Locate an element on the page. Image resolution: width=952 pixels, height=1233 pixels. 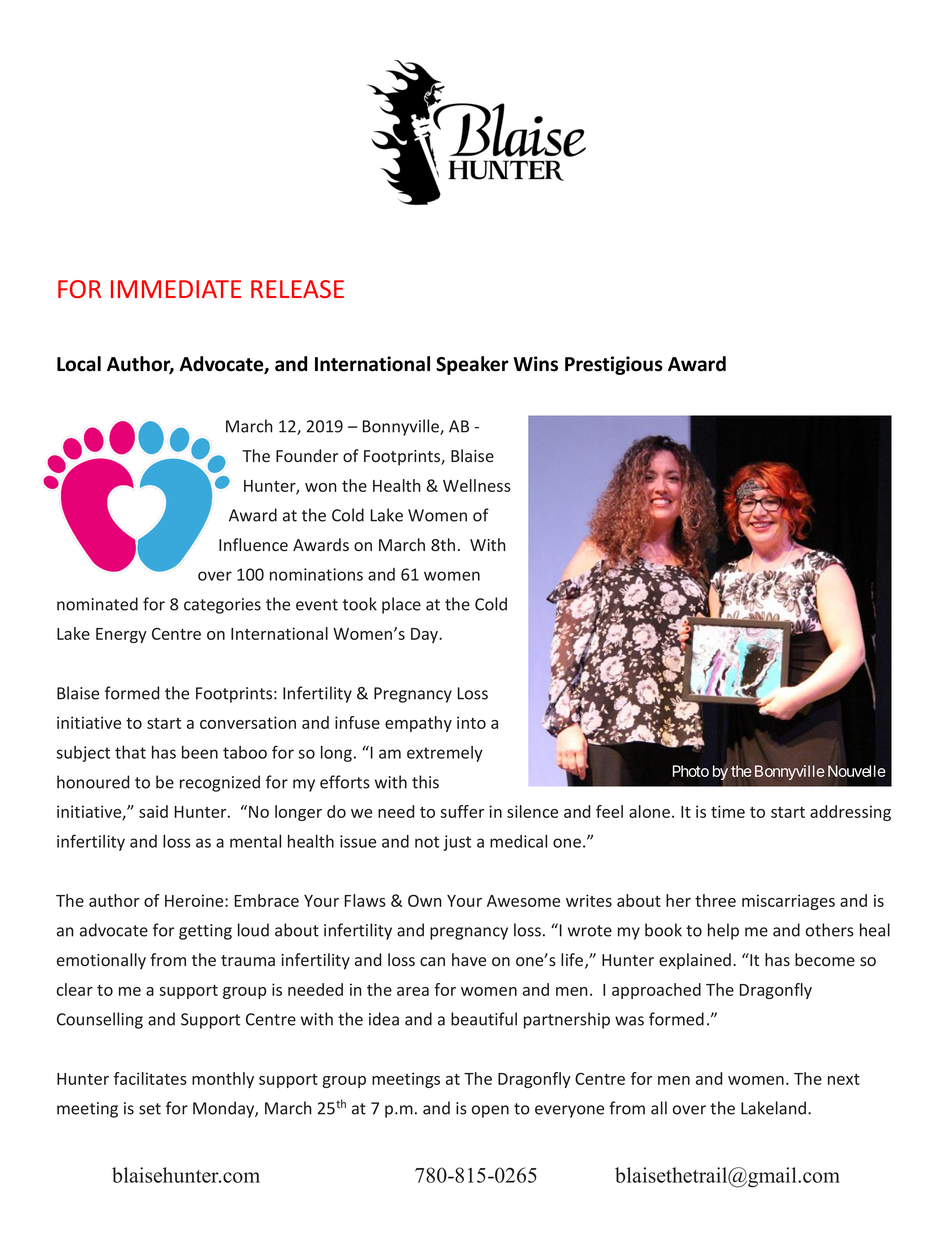
IMMEDIATE is located at coordinates (176, 289).
